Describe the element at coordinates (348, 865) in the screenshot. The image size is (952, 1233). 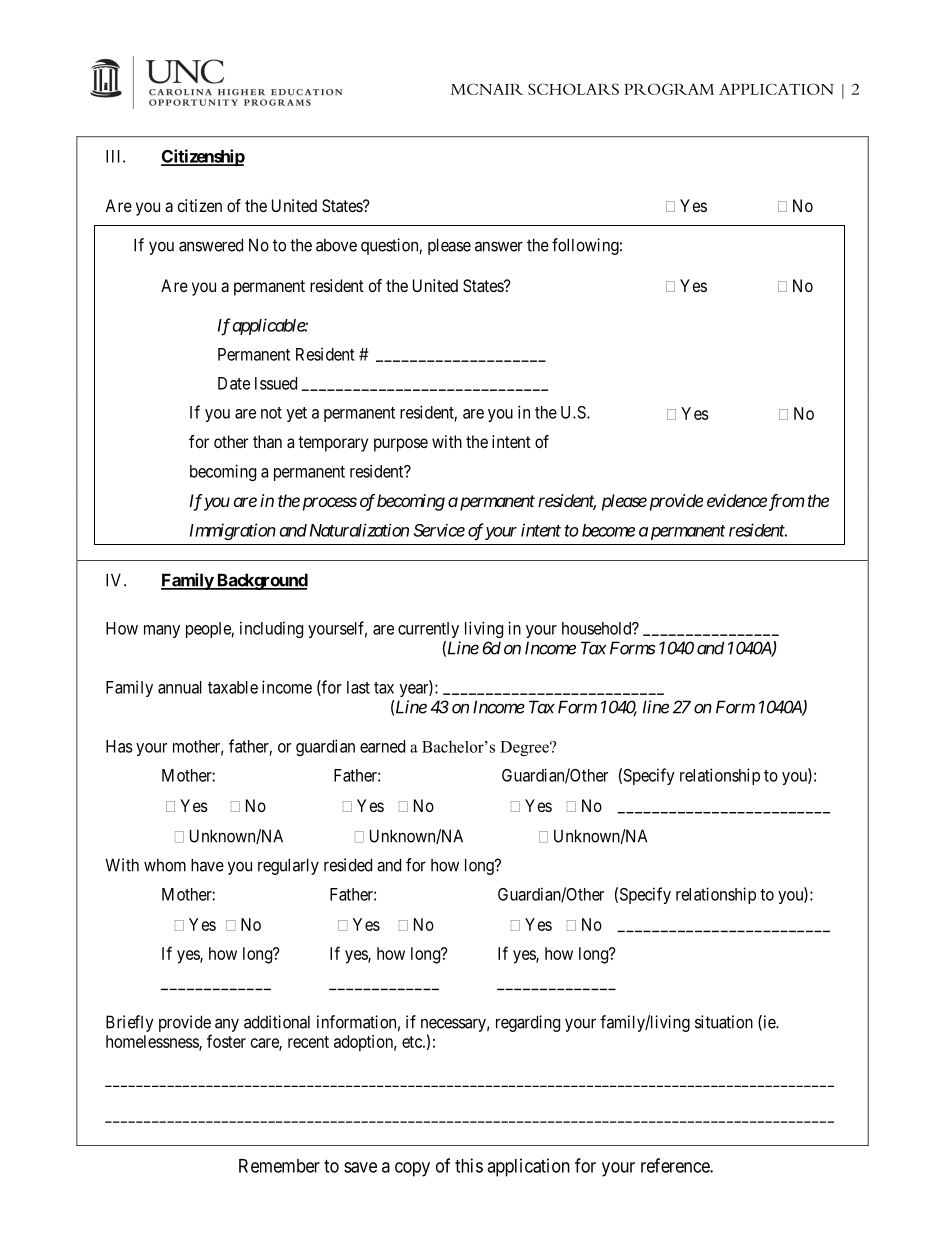
I see `resided` at that location.
